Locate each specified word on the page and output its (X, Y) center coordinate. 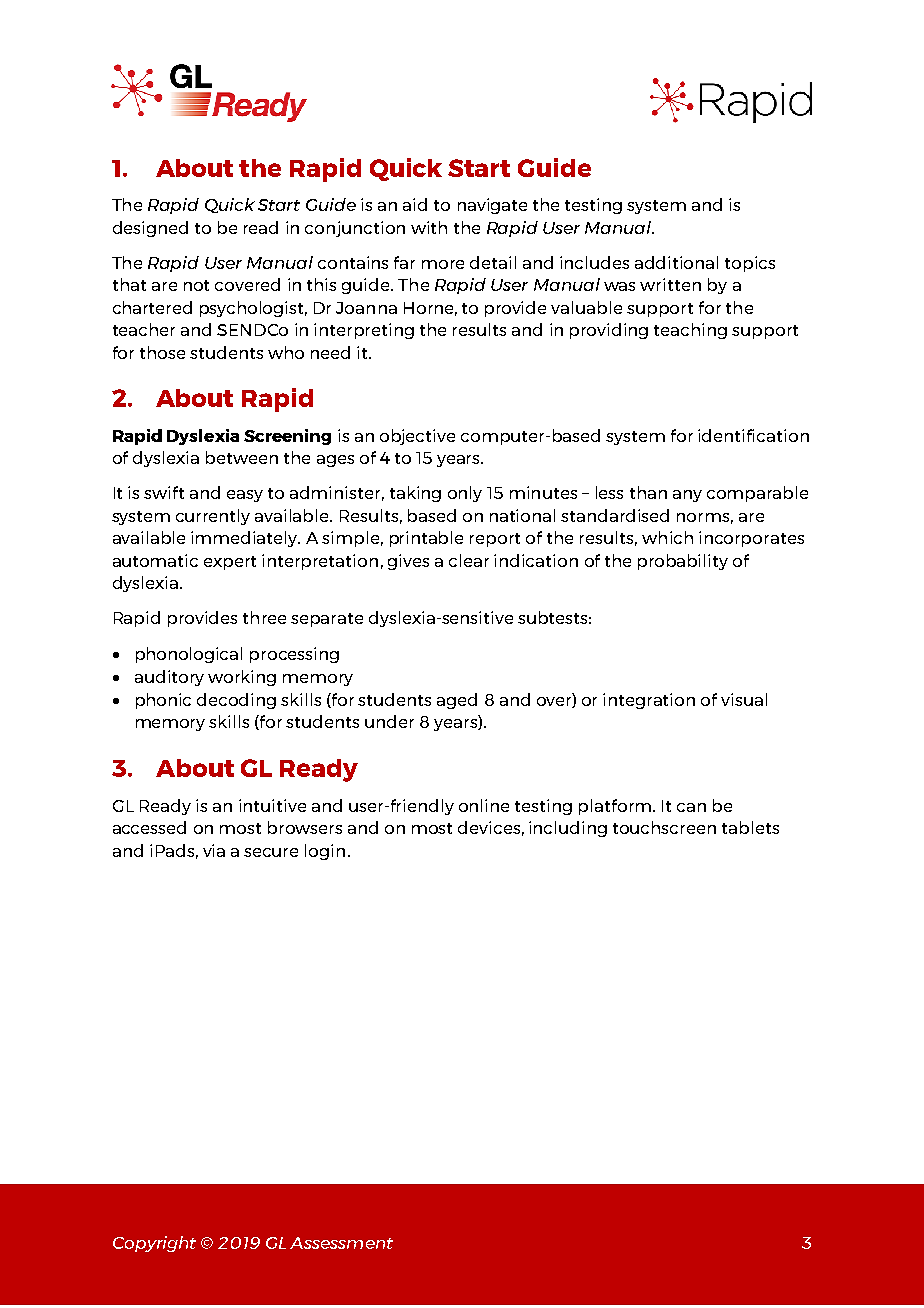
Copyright (154, 1244)
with (429, 227)
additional (676, 262)
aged (457, 701)
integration (649, 701)
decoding (236, 701)
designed (150, 229)
